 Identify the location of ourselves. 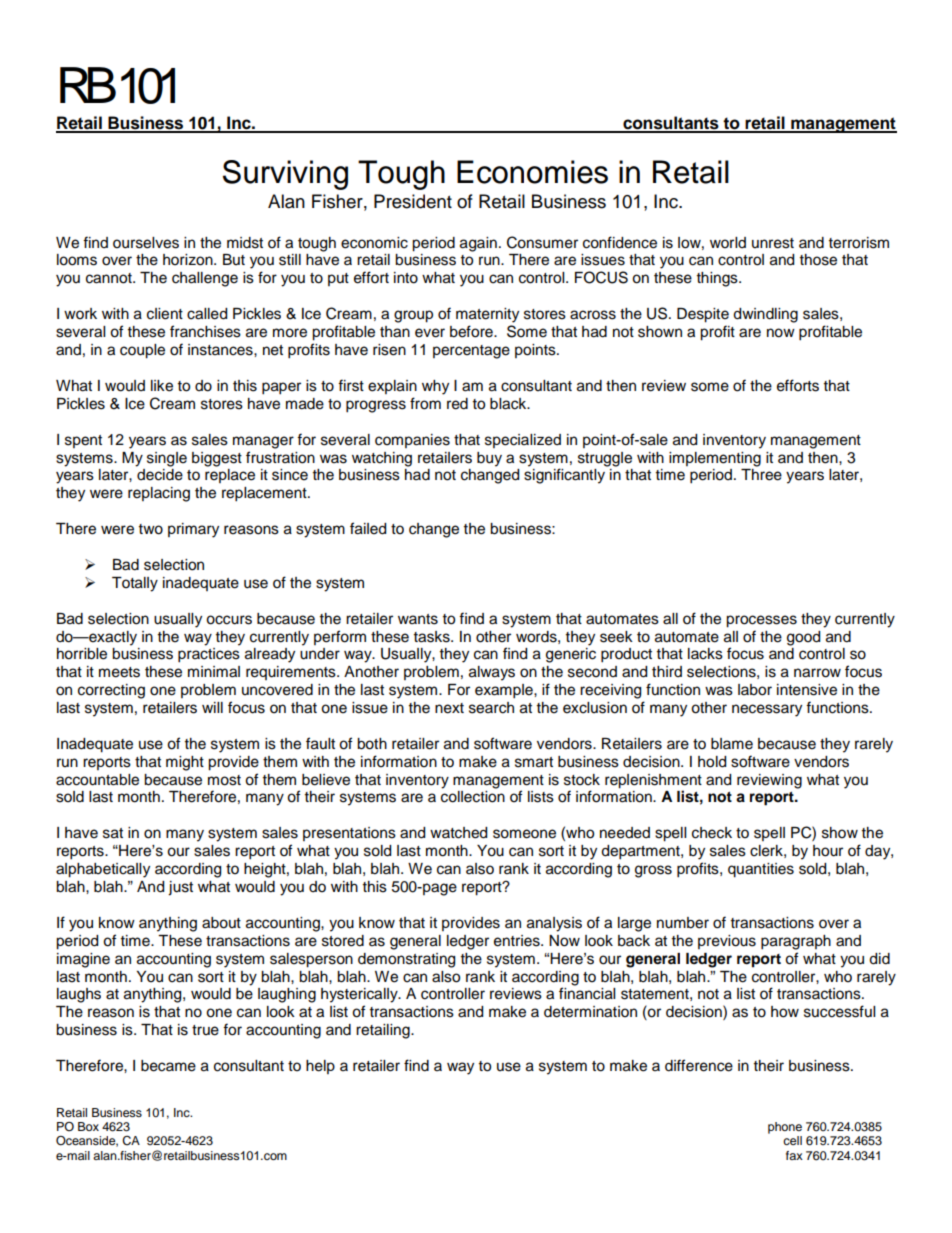
(146, 243).
